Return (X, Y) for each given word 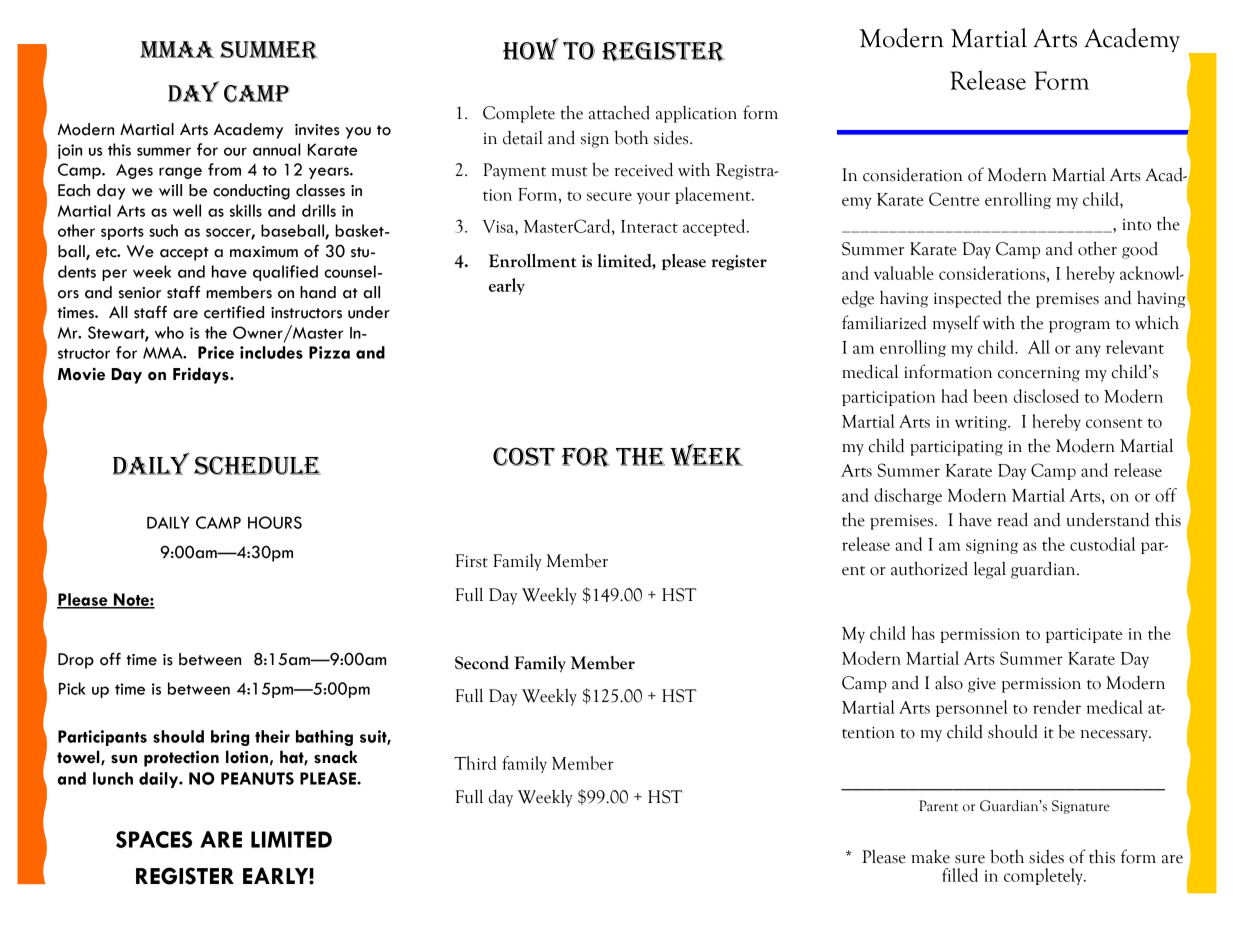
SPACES (154, 839)
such (163, 230)
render (1057, 707)
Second (482, 662)
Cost (524, 456)
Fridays (202, 375)
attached (619, 112)
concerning (1039, 374)
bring (230, 738)
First (471, 561)
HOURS (275, 522)
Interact (649, 226)
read (1012, 519)
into (1137, 225)
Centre (954, 199)
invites (317, 130)
